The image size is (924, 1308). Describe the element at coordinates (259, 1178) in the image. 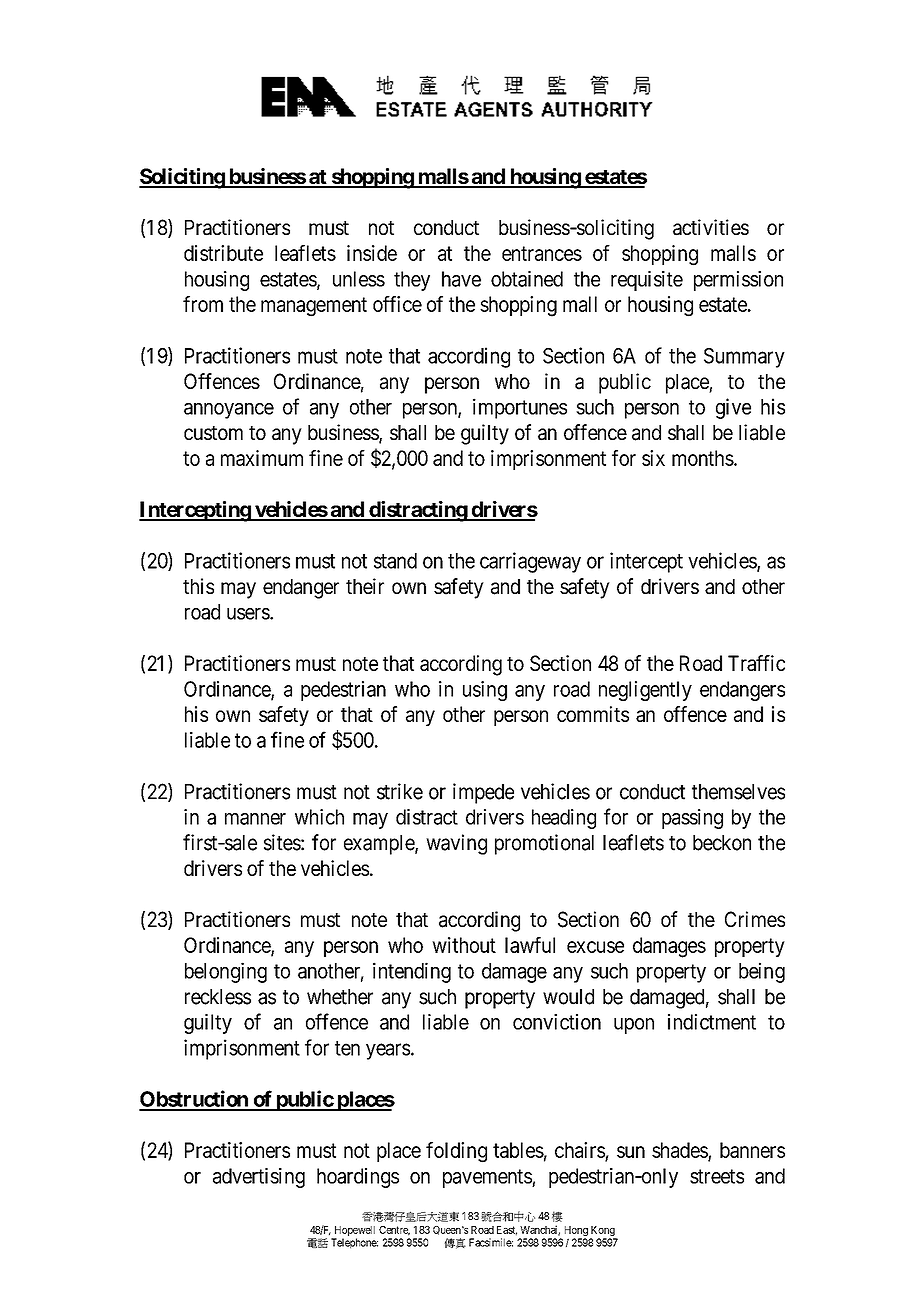

I see `advertising` at that location.
